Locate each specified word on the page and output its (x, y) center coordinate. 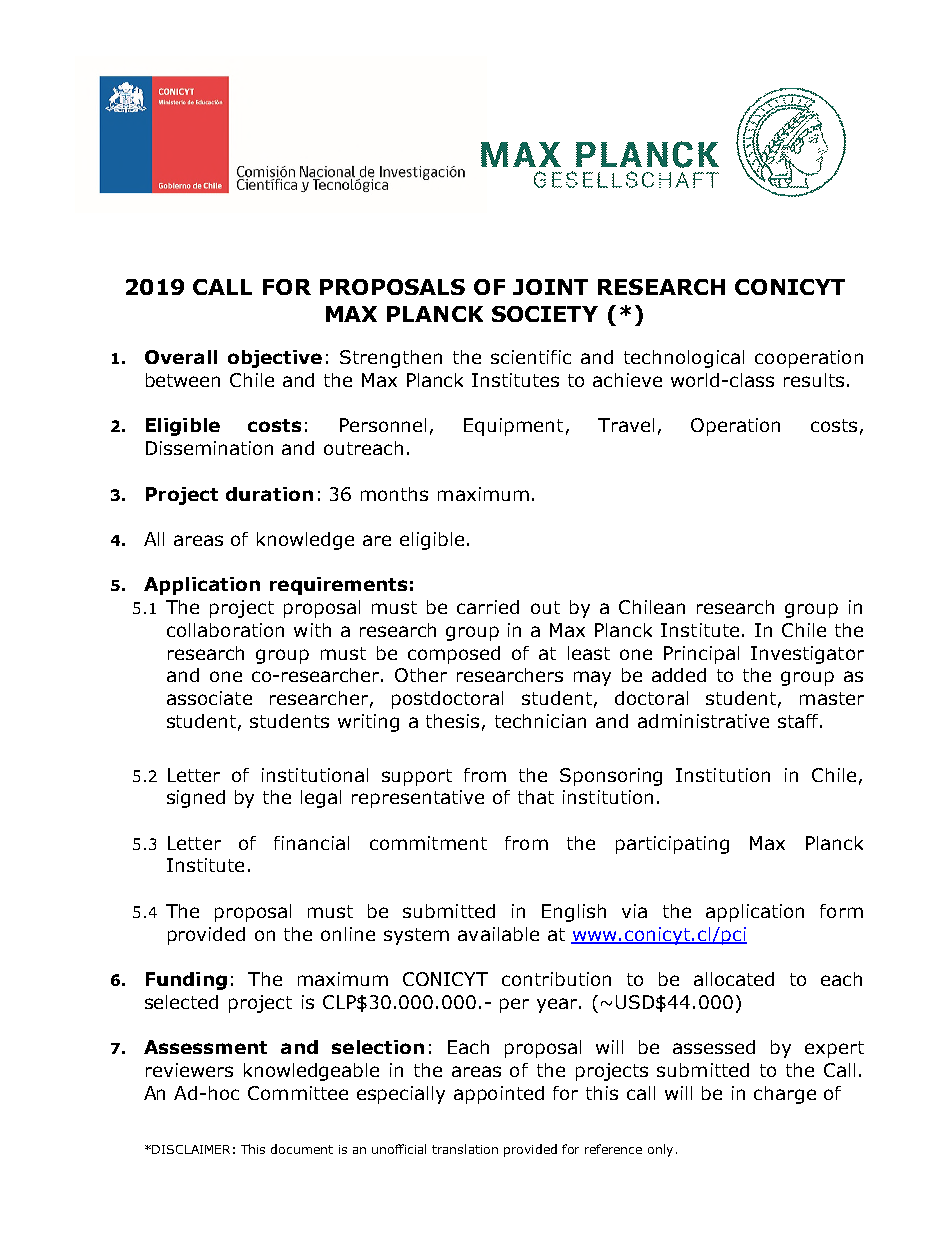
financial (311, 843)
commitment (428, 843)
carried (488, 607)
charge (785, 1095)
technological (684, 359)
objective (275, 359)
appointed (499, 1095)
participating (672, 845)
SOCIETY (545, 314)
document (302, 1149)
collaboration (225, 630)
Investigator (807, 655)
